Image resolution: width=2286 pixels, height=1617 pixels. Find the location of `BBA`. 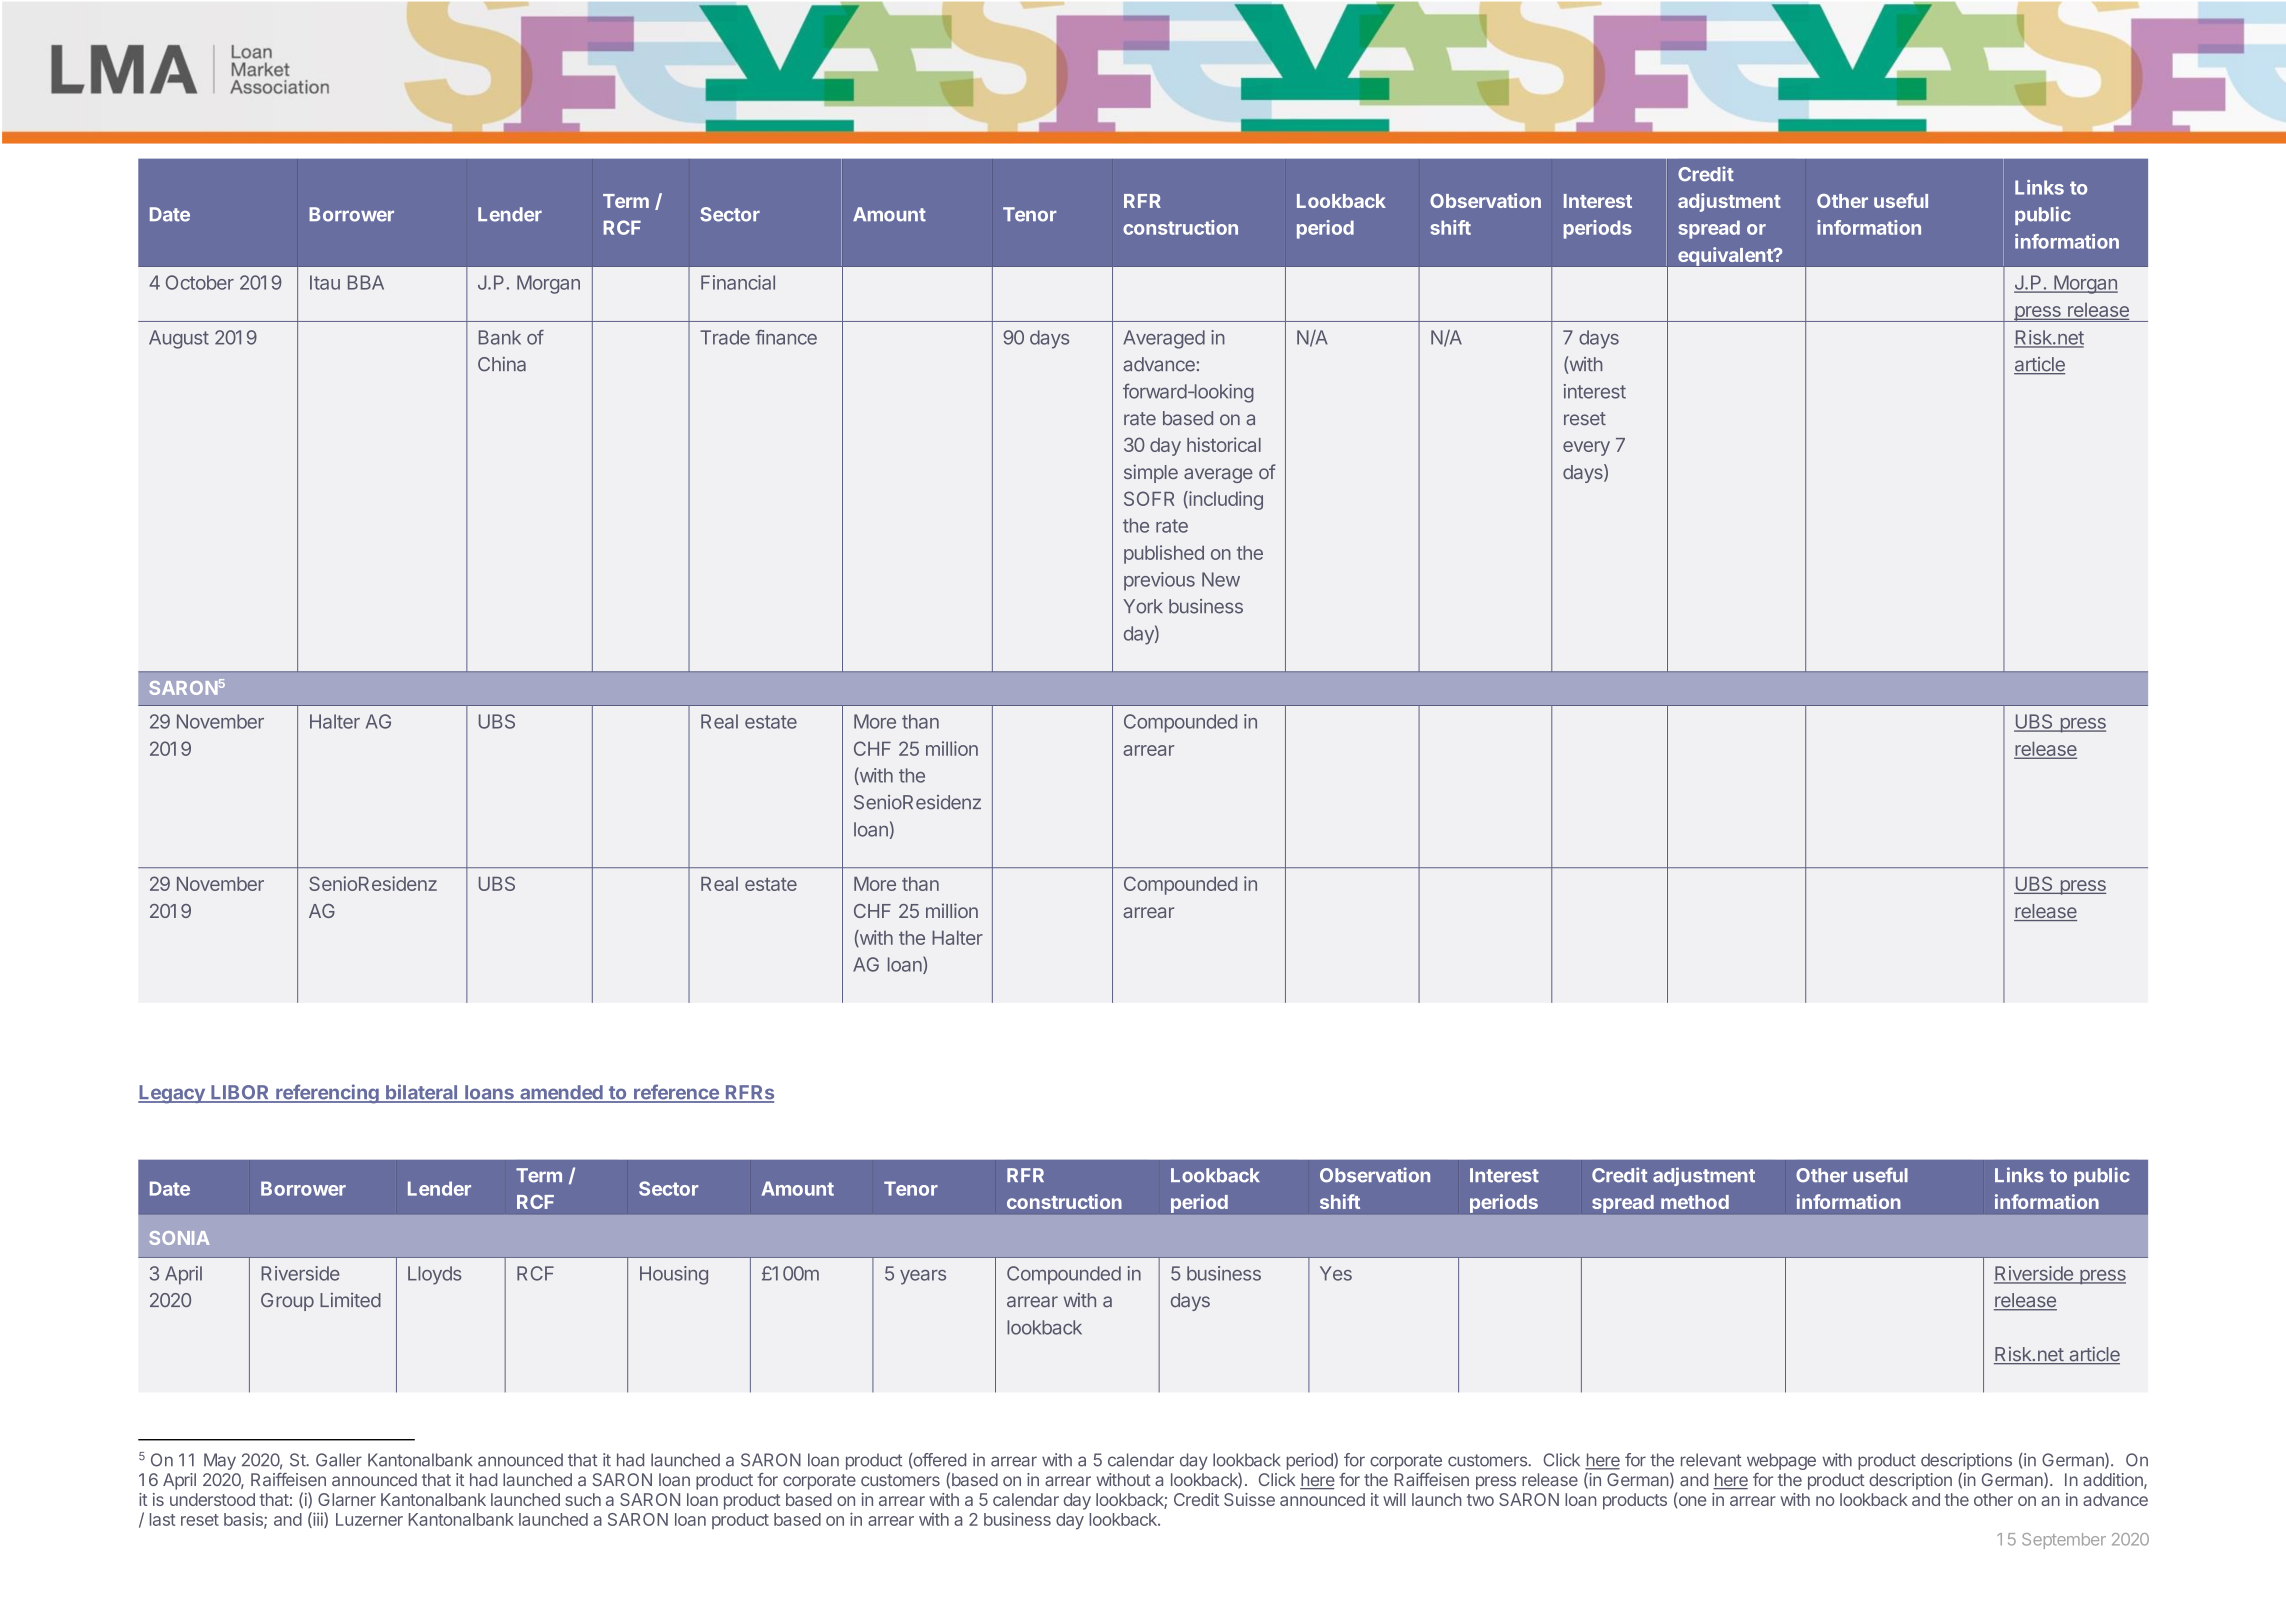

BBA is located at coordinates (366, 282).
